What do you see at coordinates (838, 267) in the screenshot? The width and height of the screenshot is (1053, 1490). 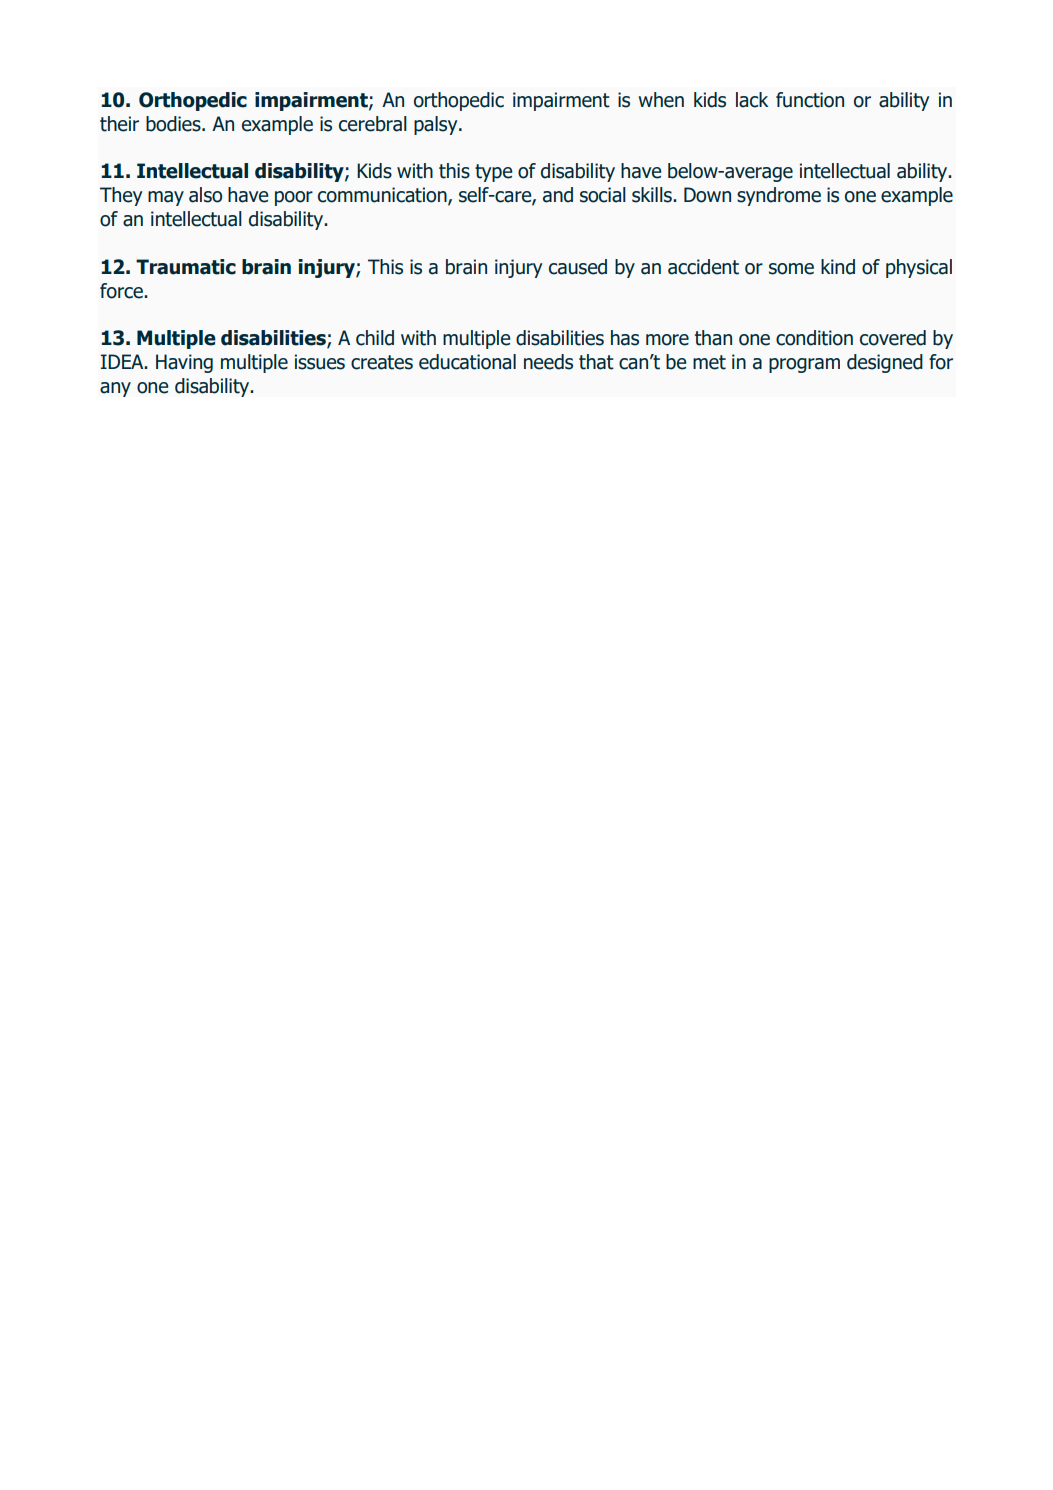 I see `kind` at bounding box center [838, 267].
